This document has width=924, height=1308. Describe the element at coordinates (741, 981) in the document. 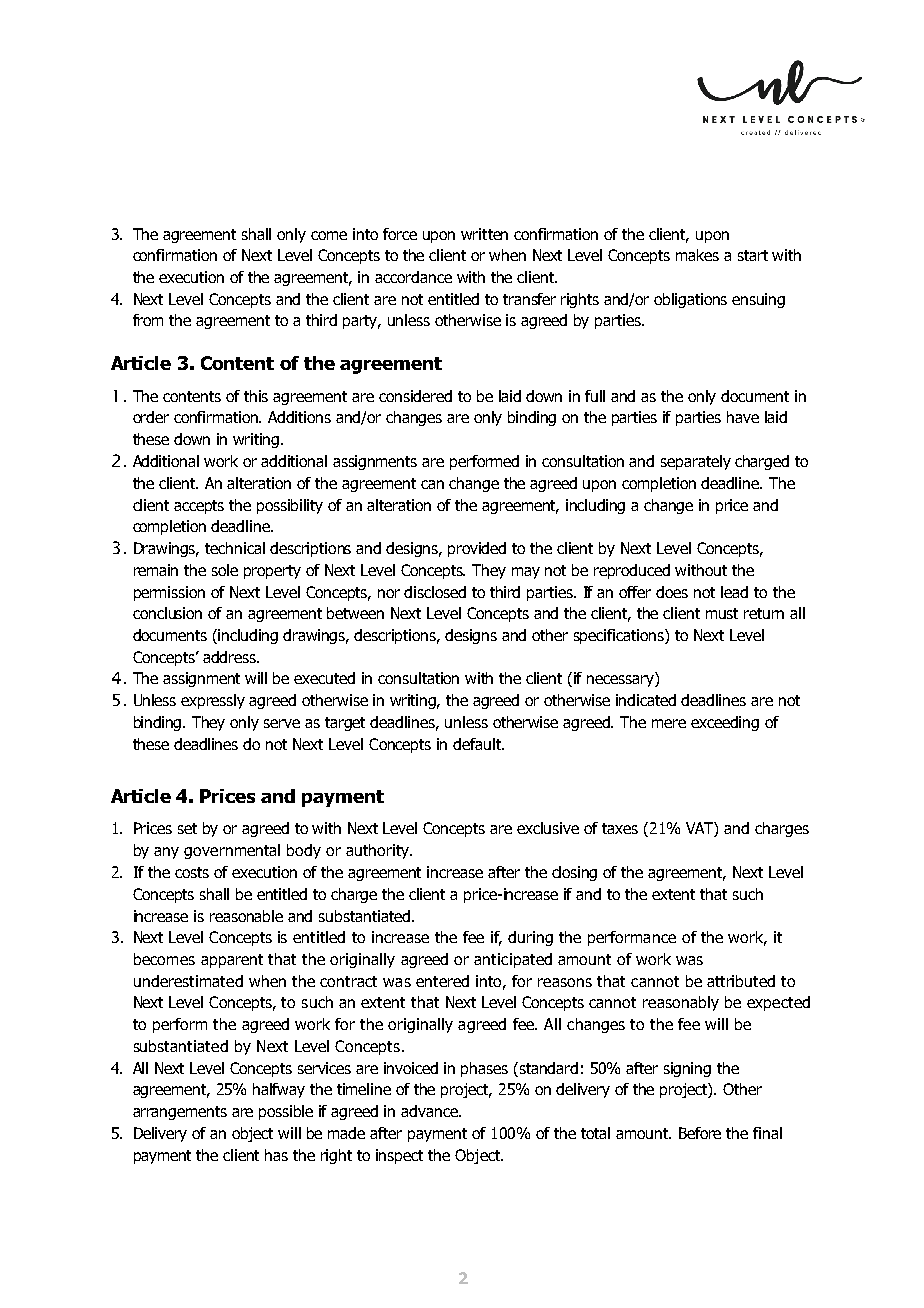

I see `attributed` at that location.
